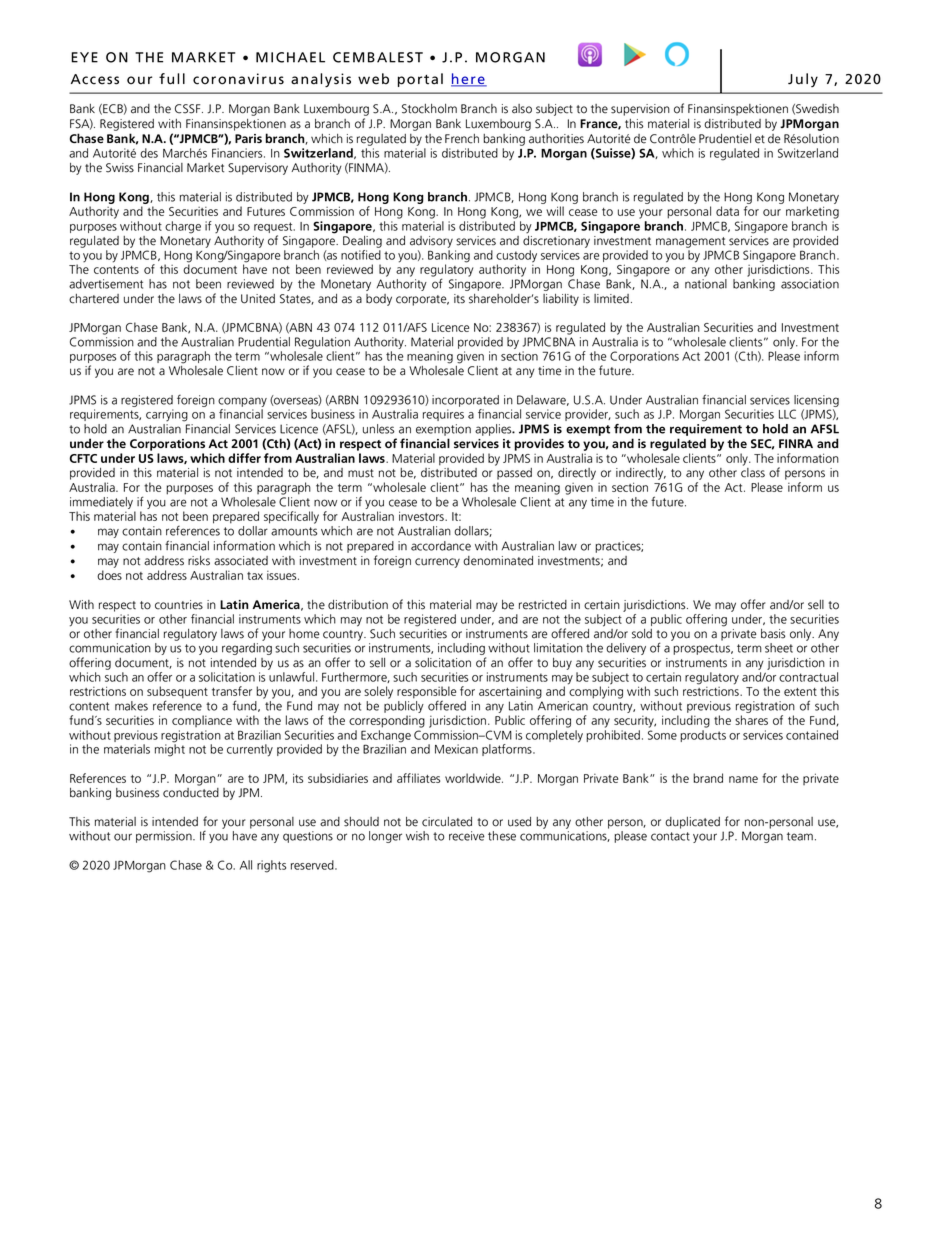 This page has height=1233, width=952. What do you see at coordinates (692, 823) in the page?
I see `duplicated` at bounding box center [692, 823].
